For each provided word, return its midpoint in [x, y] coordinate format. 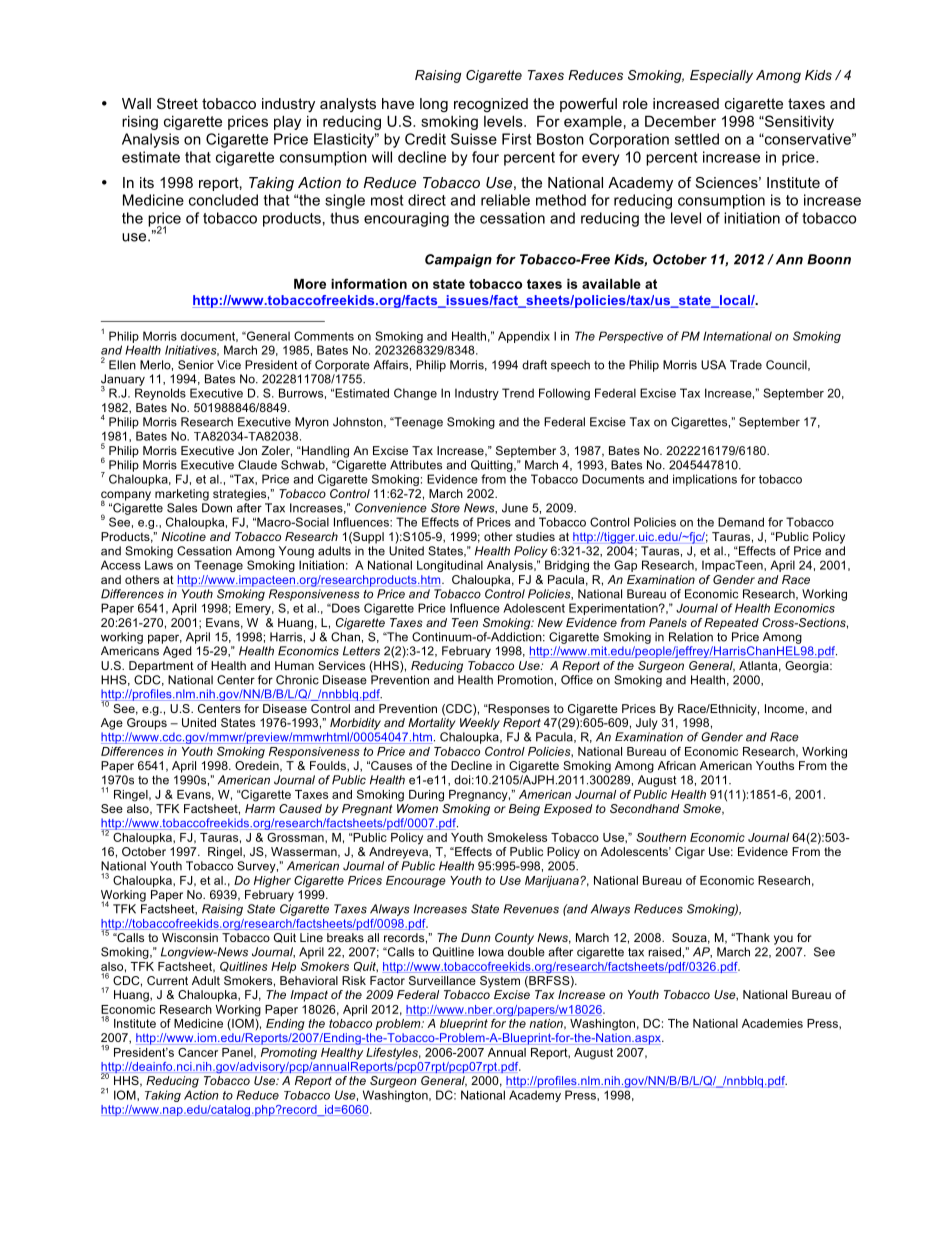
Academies [772, 1023]
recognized [491, 105]
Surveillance [442, 980]
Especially [721, 76]
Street [177, 103]
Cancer [198, 1052]
